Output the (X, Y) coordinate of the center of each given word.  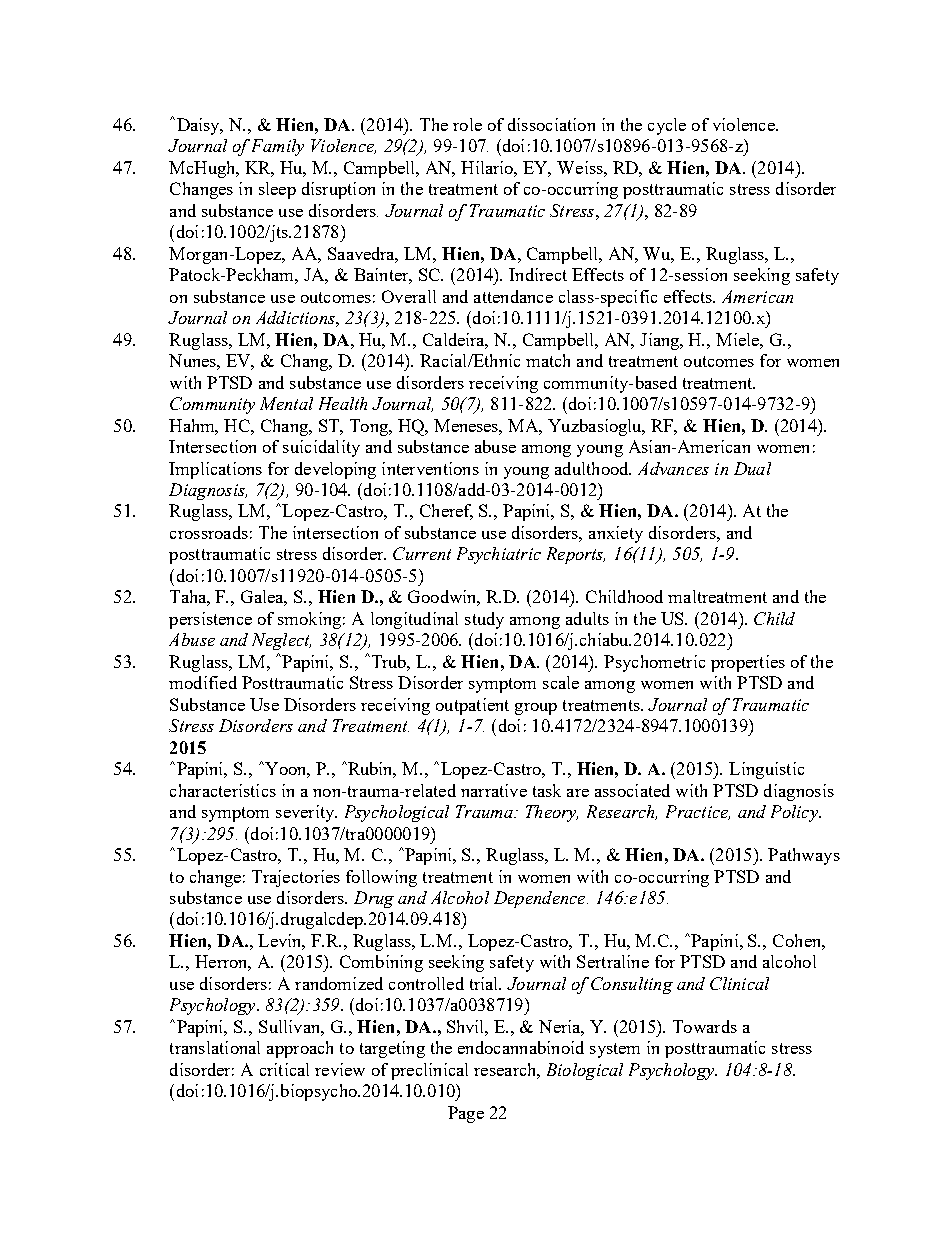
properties (748, 663)
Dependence (541, 899)
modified (203, 682)
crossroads (209, 532)
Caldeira (455, 340)
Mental (286, 403)
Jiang (661, 341)
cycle (667, 126)
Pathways (804, 856)
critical (284, 1069)
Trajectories (296, 878)
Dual (752, 468)
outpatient (472, 706)
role (467, 124)
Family (278, 147)
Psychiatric (499, 555)
